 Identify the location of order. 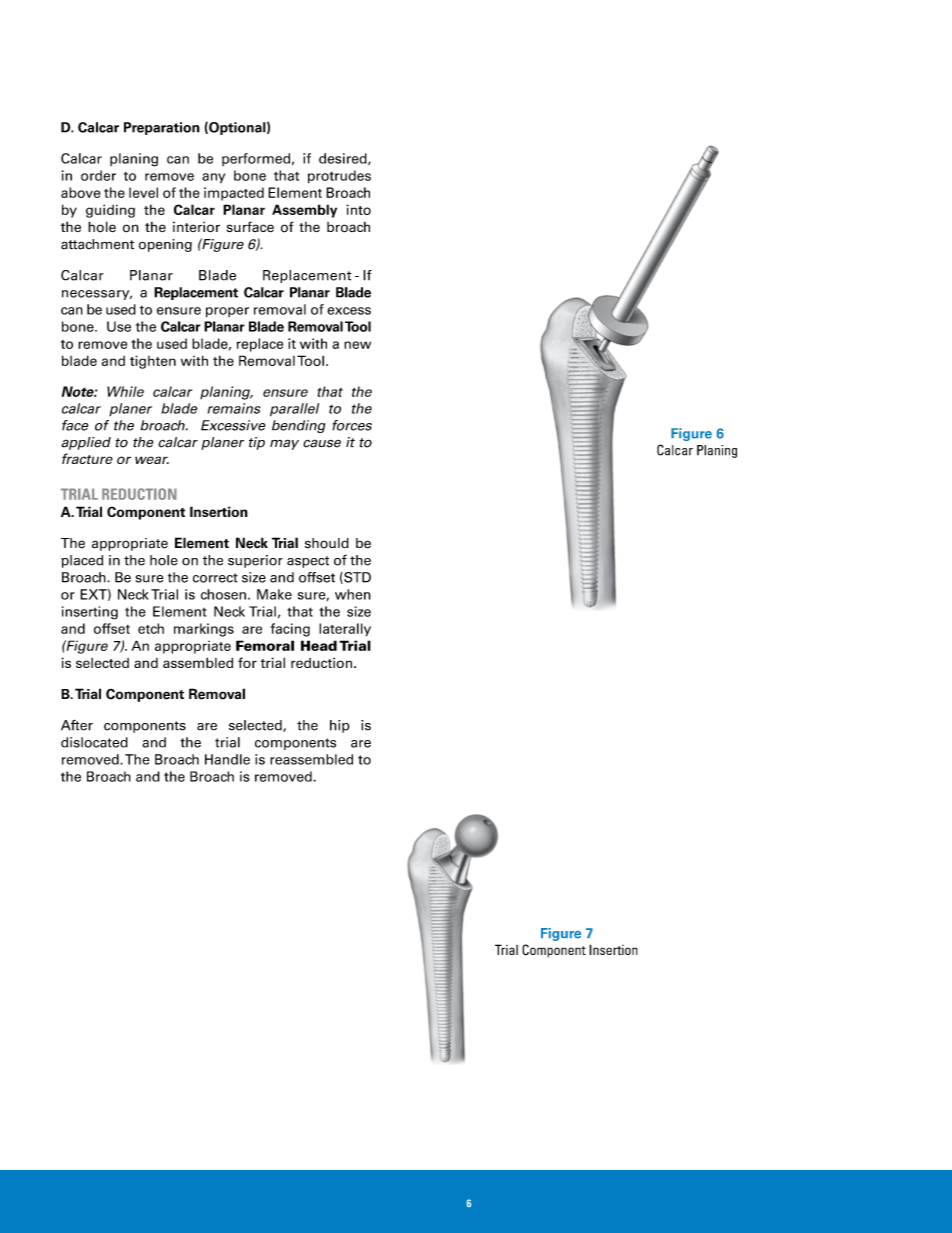
(98, 175).
